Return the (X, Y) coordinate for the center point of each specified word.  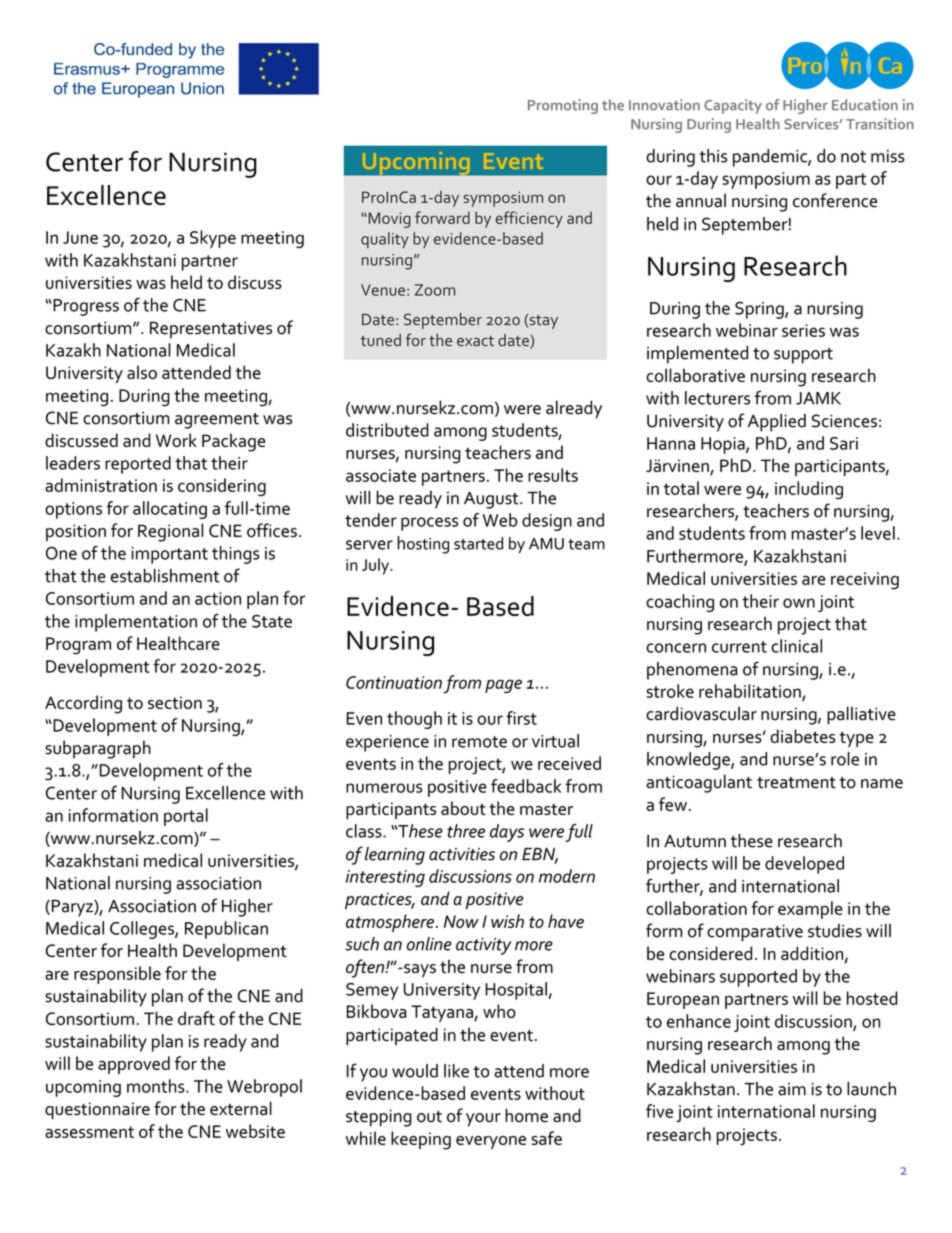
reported (138, 465)
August (492, 500)
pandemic (771, 158)
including (809, 490)
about (463, 808)
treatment (796, 783)
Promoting (563, 106)
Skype (213, 239)
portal (186, 817)
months (157, 1086)
